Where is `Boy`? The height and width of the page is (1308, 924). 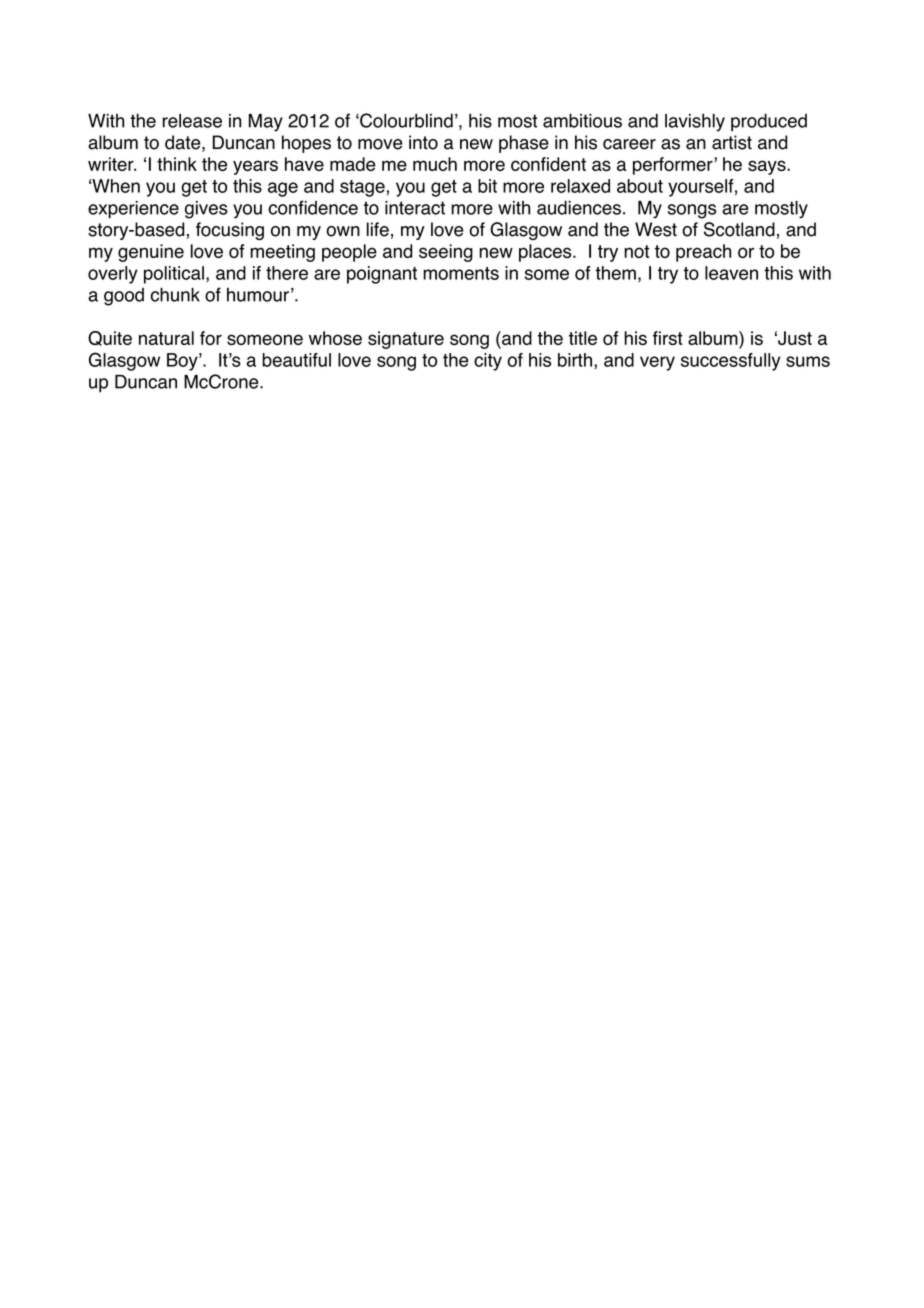 Boy is located at coordinates (183, 362).
